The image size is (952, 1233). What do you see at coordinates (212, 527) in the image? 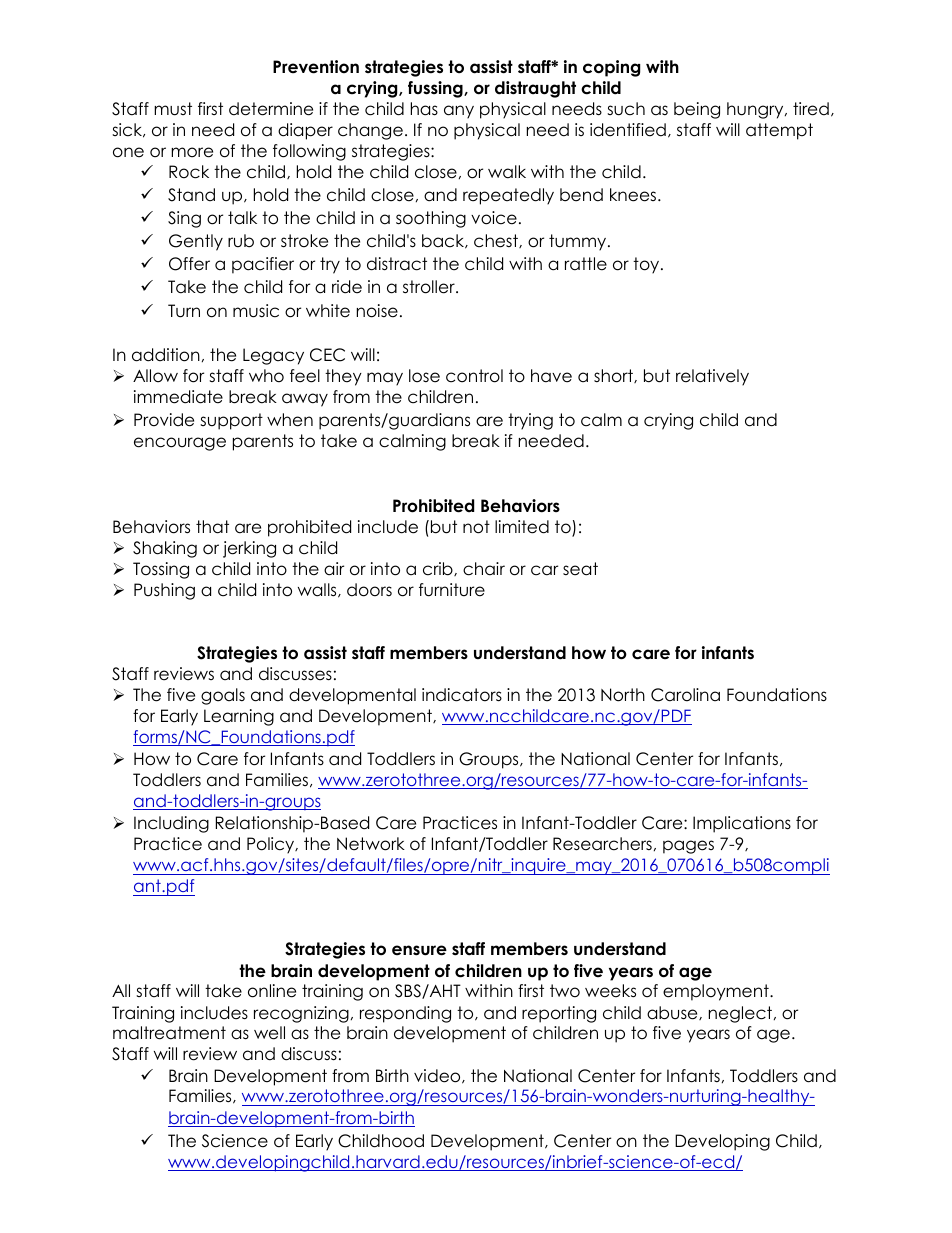
I see `that` at bounding box center [212, 527].
